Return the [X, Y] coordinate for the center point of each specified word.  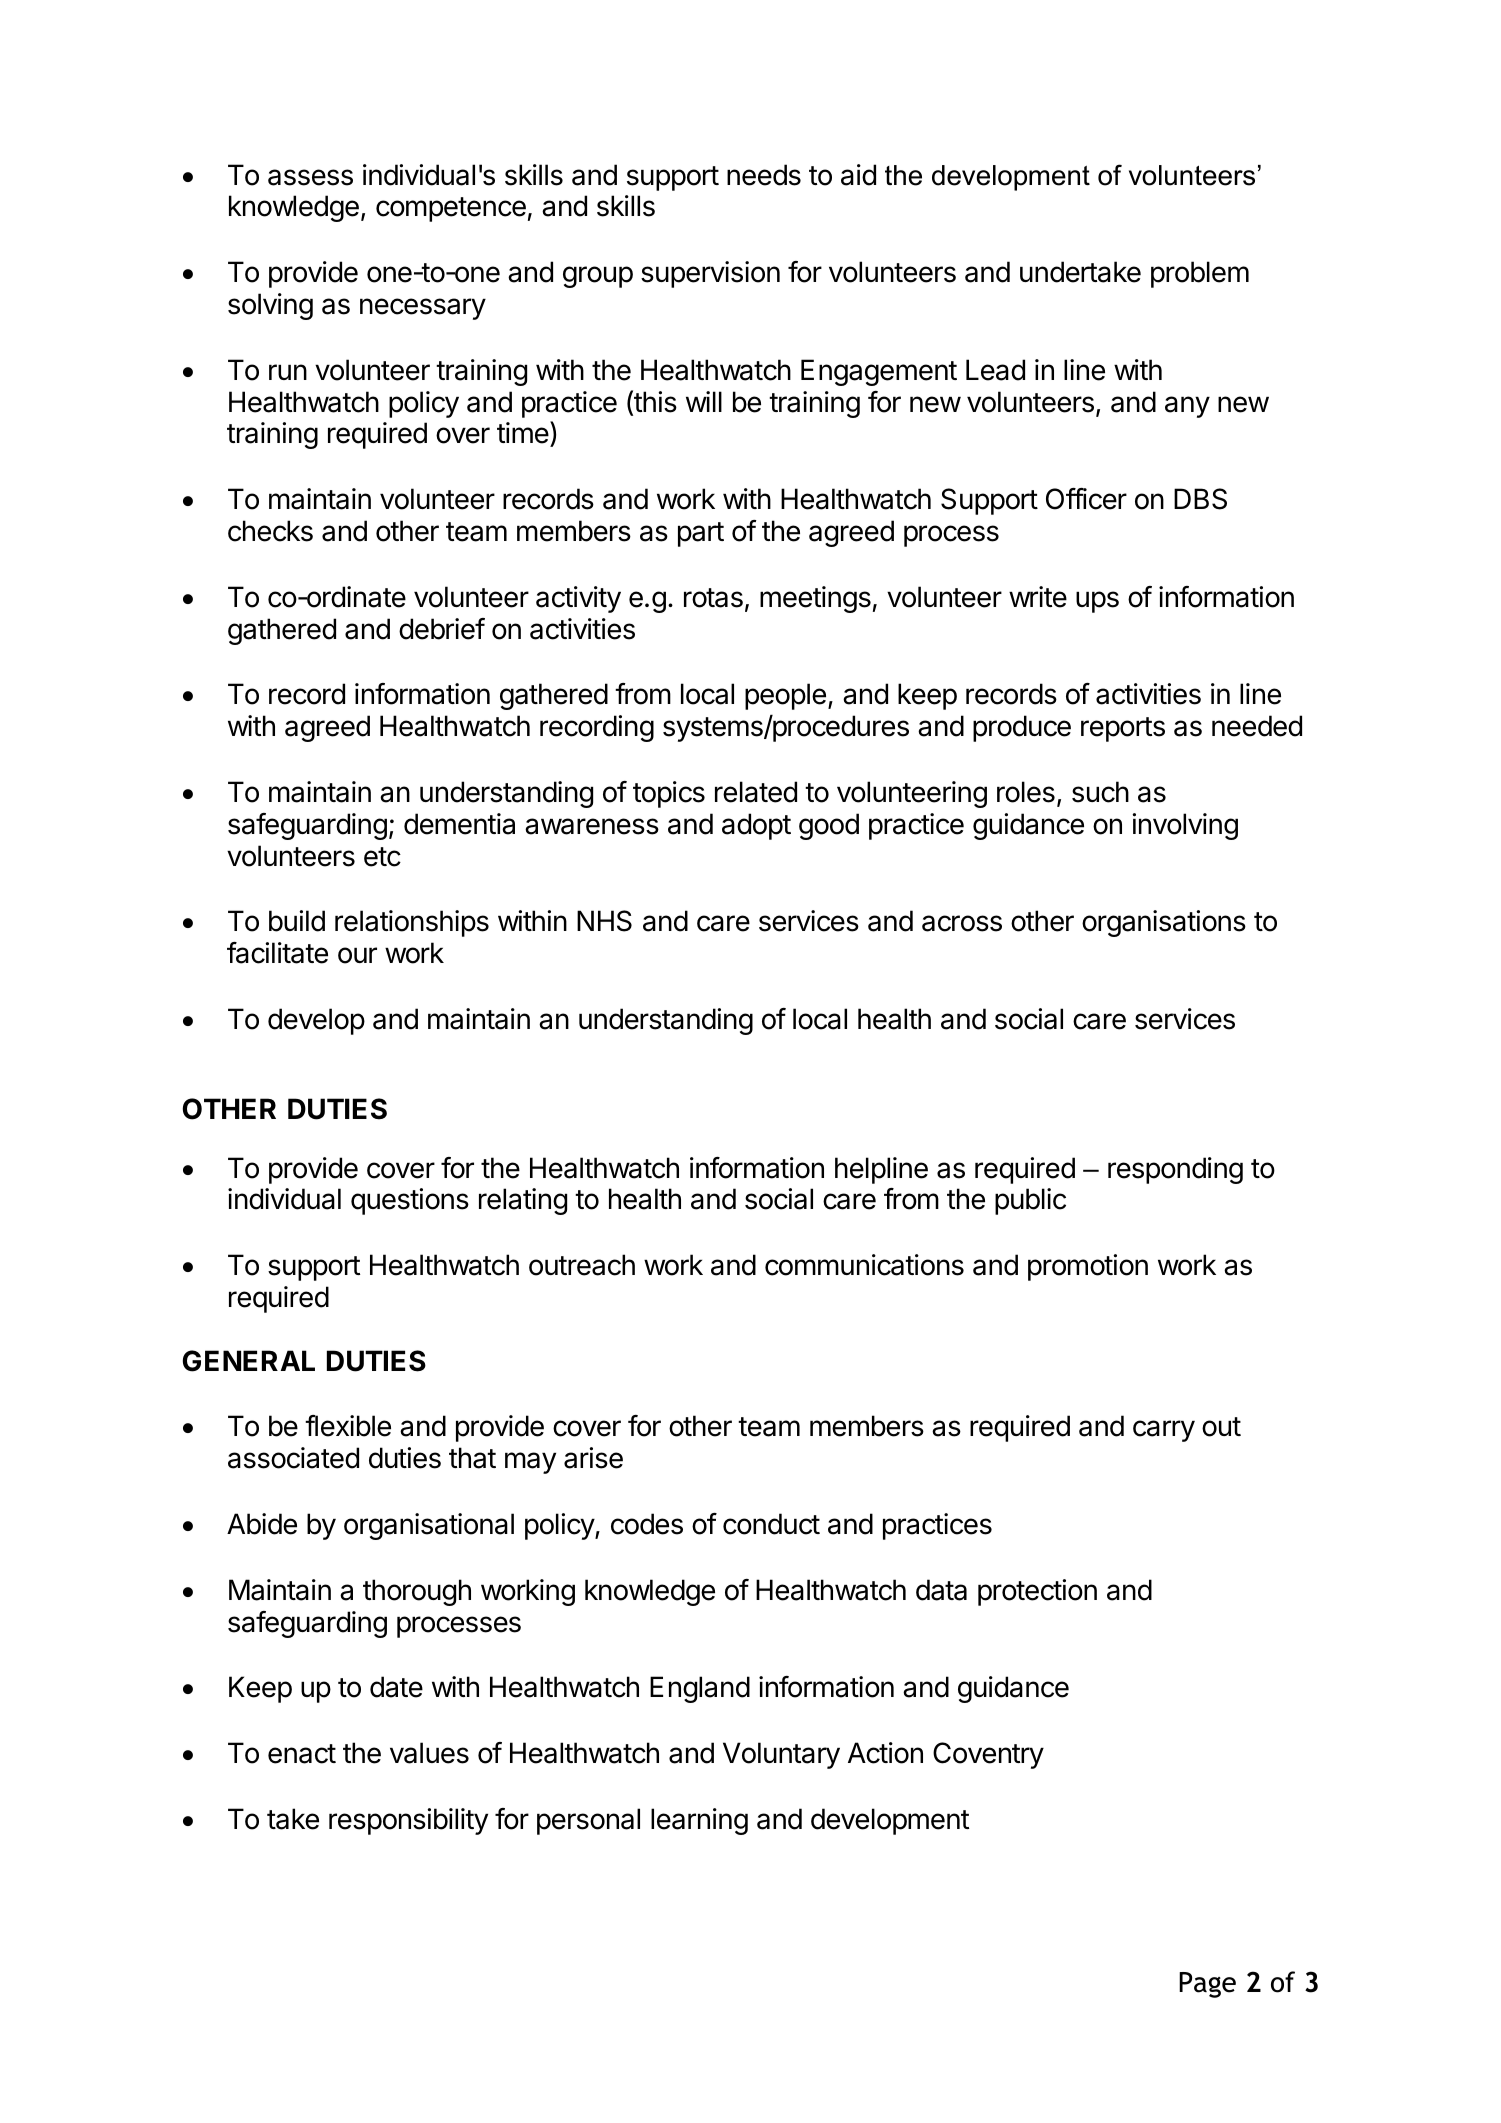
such [1100, 792]
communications [864, 1265]
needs [764, 175]
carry [1164, 1431]
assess [310, 177]
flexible [348, 1426]
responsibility [408, 1821]
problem [1200, 274]
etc [382, 857]
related [756, 792]
